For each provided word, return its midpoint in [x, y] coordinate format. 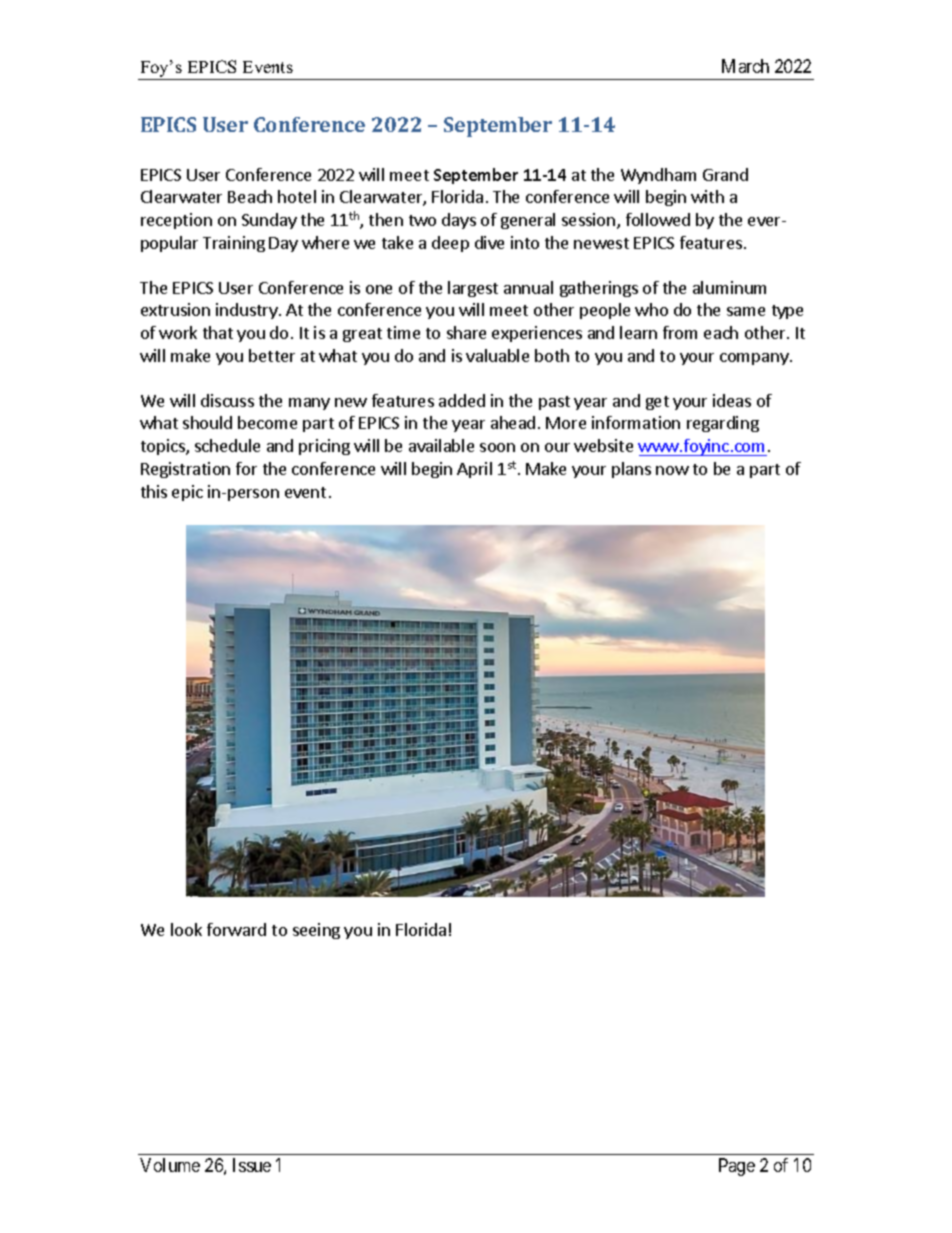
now [672, 470]
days [459, 221]
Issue [252, 1165]
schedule [227, 445]
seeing [316, 931]
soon [497, 447]
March [745, 66]
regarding [723, 424]
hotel [297, 196]
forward [236, 929]
